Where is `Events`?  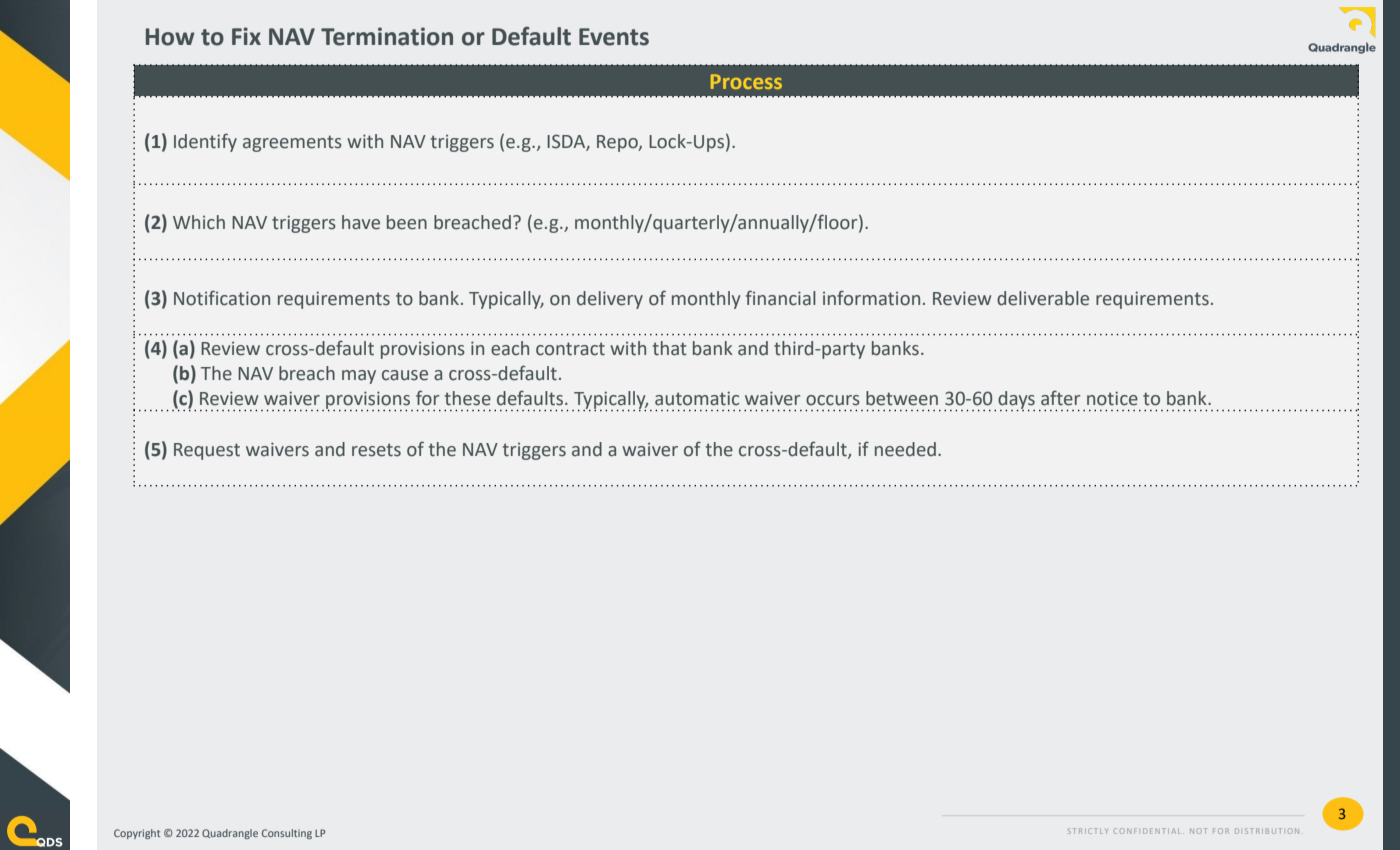 Events is located at coordinates (614, 37).
